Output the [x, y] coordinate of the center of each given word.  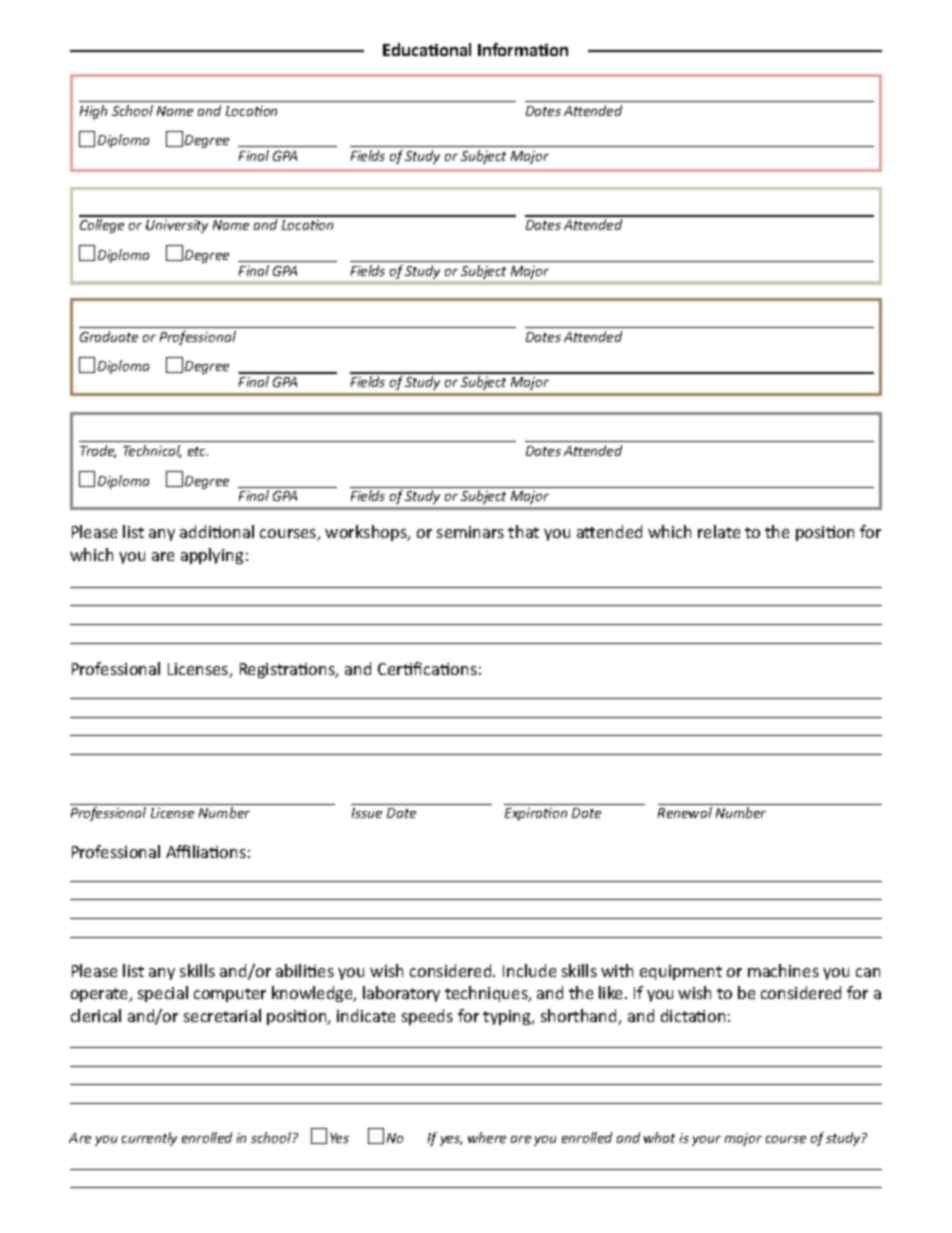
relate [719, 531]
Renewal [685, 812]
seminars [470, 532]
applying [212, 556]
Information [523, 49]
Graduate [109, 336]
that [523, 531]
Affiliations [206, 851]
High [93, 112]
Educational [427, 49]
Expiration [536, 814]
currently [149, 1139]
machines [783, 970]
